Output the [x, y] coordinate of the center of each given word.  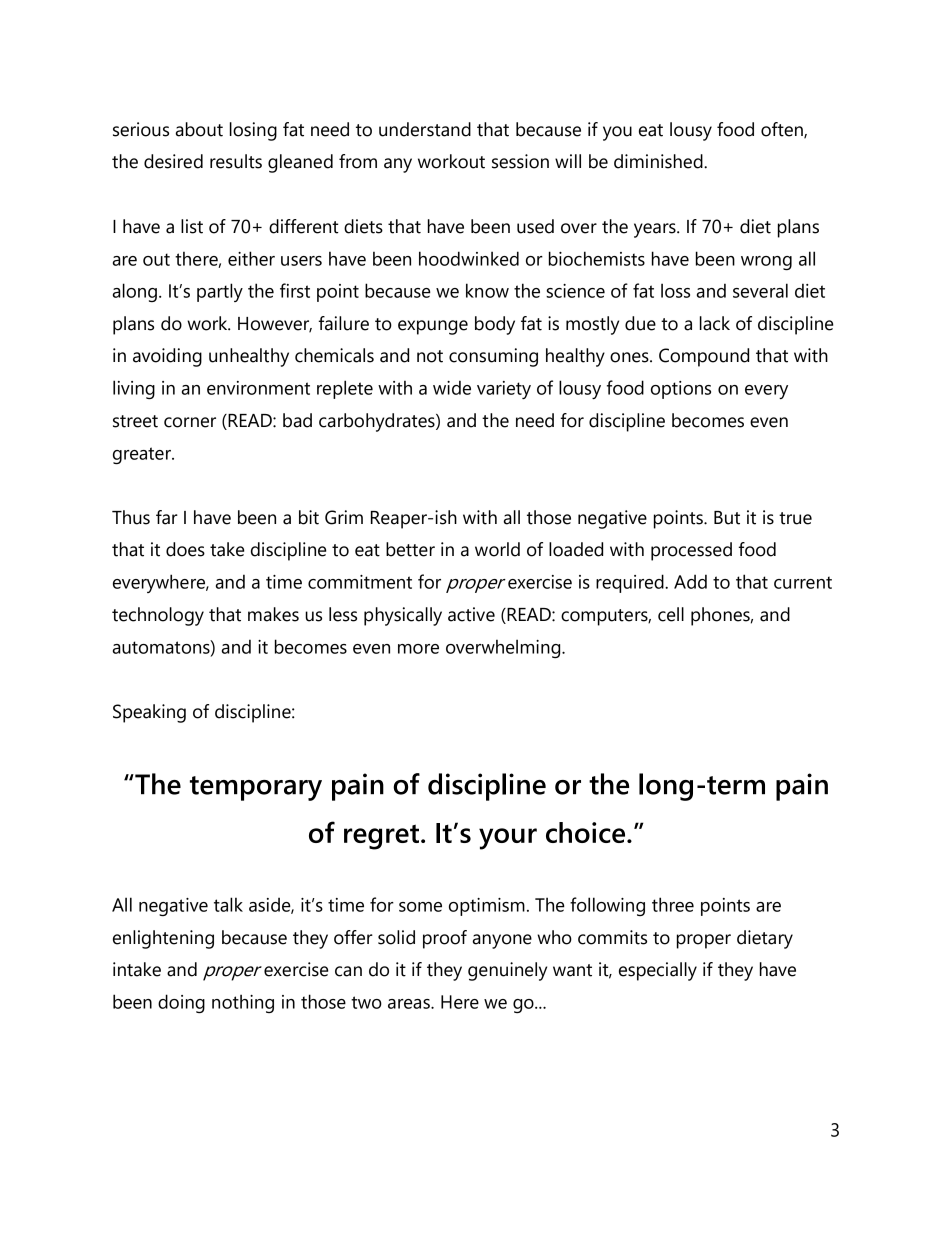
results [236, 161]
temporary [256, 788]
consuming [493, 357]
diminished [659, 161]
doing [181, 1003]
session [520, 161]
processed [691, 551]
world [497, 549]
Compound [704, 357]
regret [381, 837]
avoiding [167, 357]
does [185, 549]
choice [587, 832]
